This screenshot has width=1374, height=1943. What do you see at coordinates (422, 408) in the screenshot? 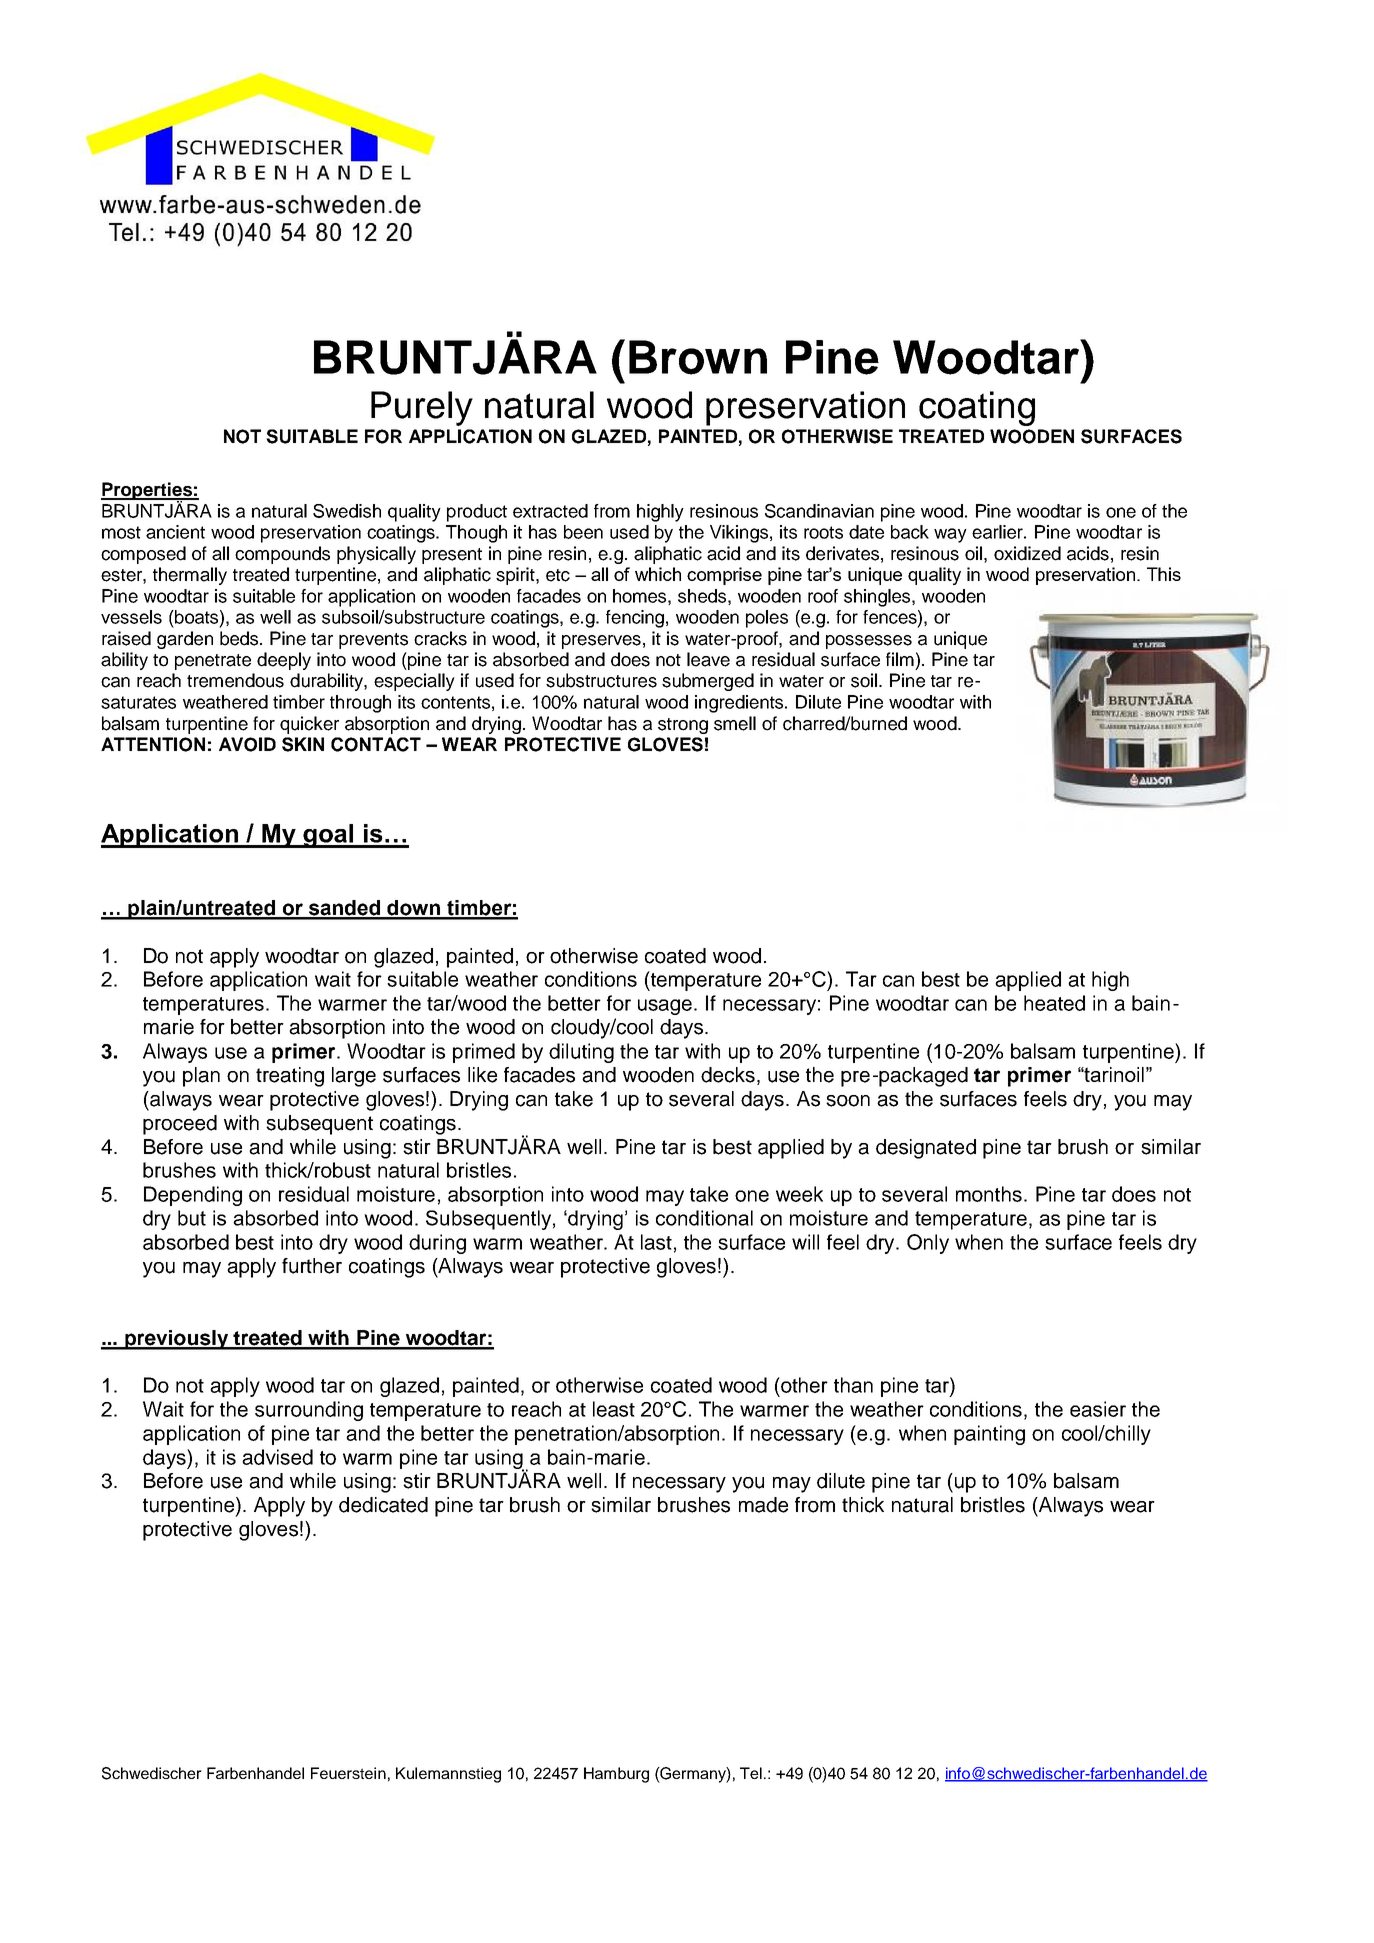
I see `Purely` at bounding box center [422, 408].
